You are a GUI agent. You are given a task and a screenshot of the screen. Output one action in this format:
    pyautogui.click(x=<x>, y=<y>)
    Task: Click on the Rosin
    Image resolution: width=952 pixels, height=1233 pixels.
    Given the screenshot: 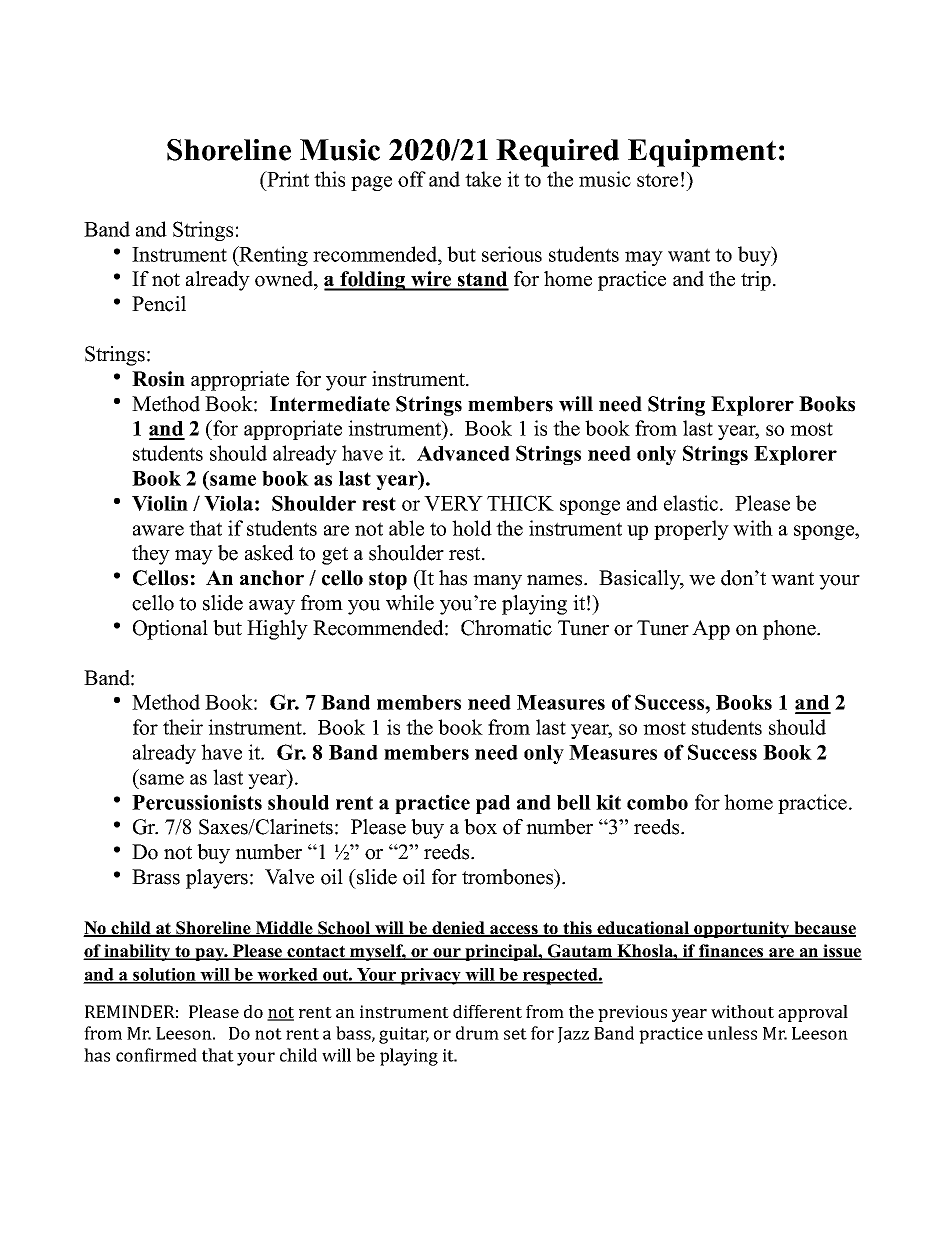 What is the action you would take?
    pyautogui.click(x=158, y=379)
